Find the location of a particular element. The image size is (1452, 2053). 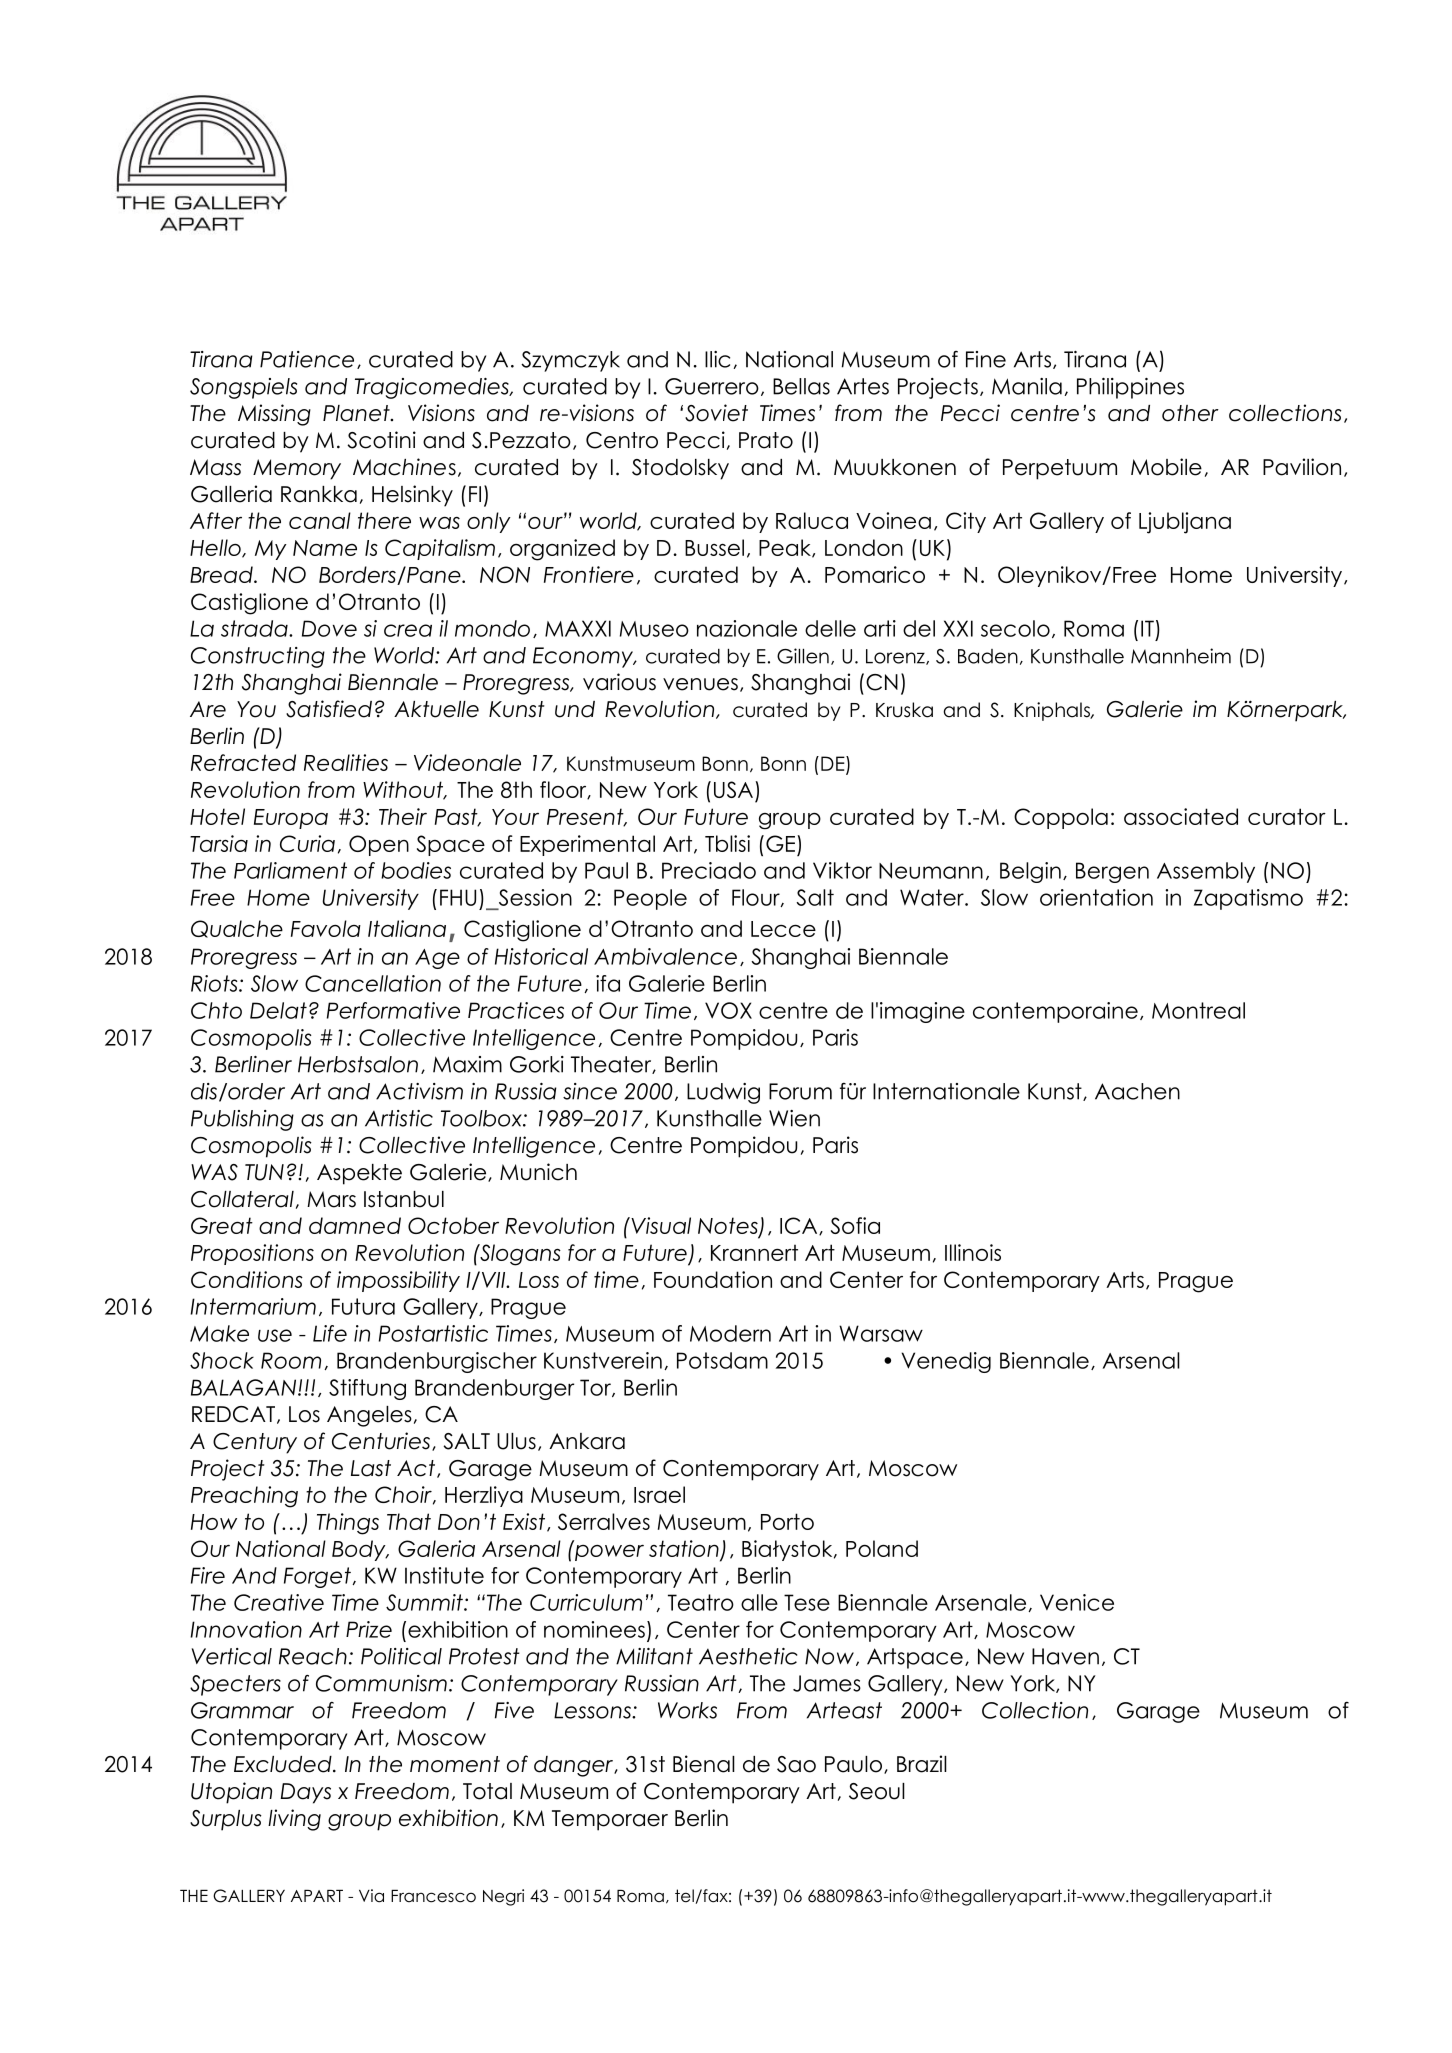

Parliament is located at coordinates (290, 870).
